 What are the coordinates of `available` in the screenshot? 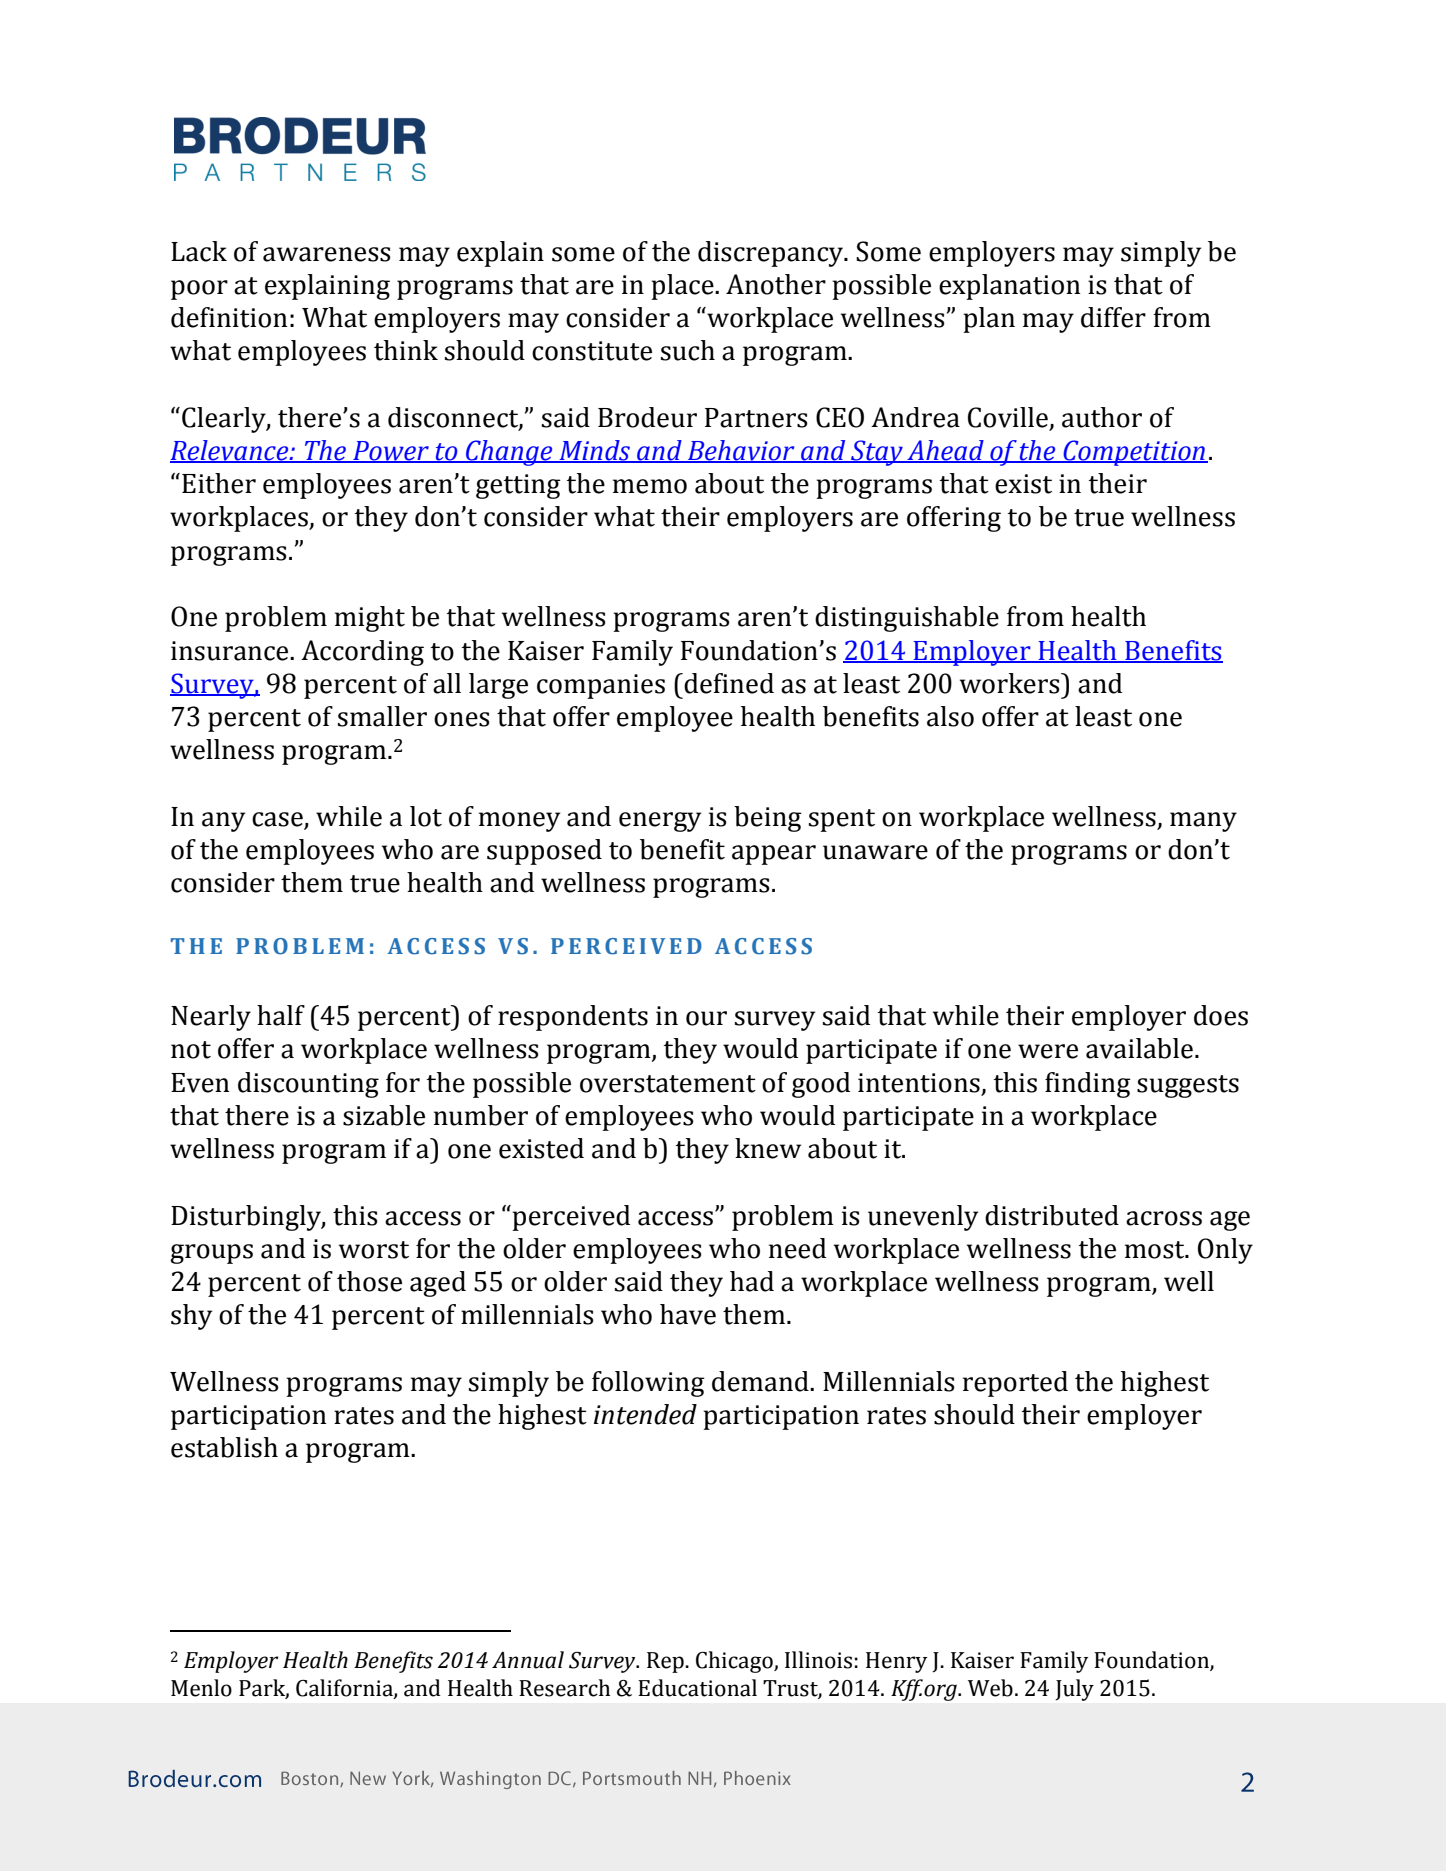 It's located at (1139, 1048).
